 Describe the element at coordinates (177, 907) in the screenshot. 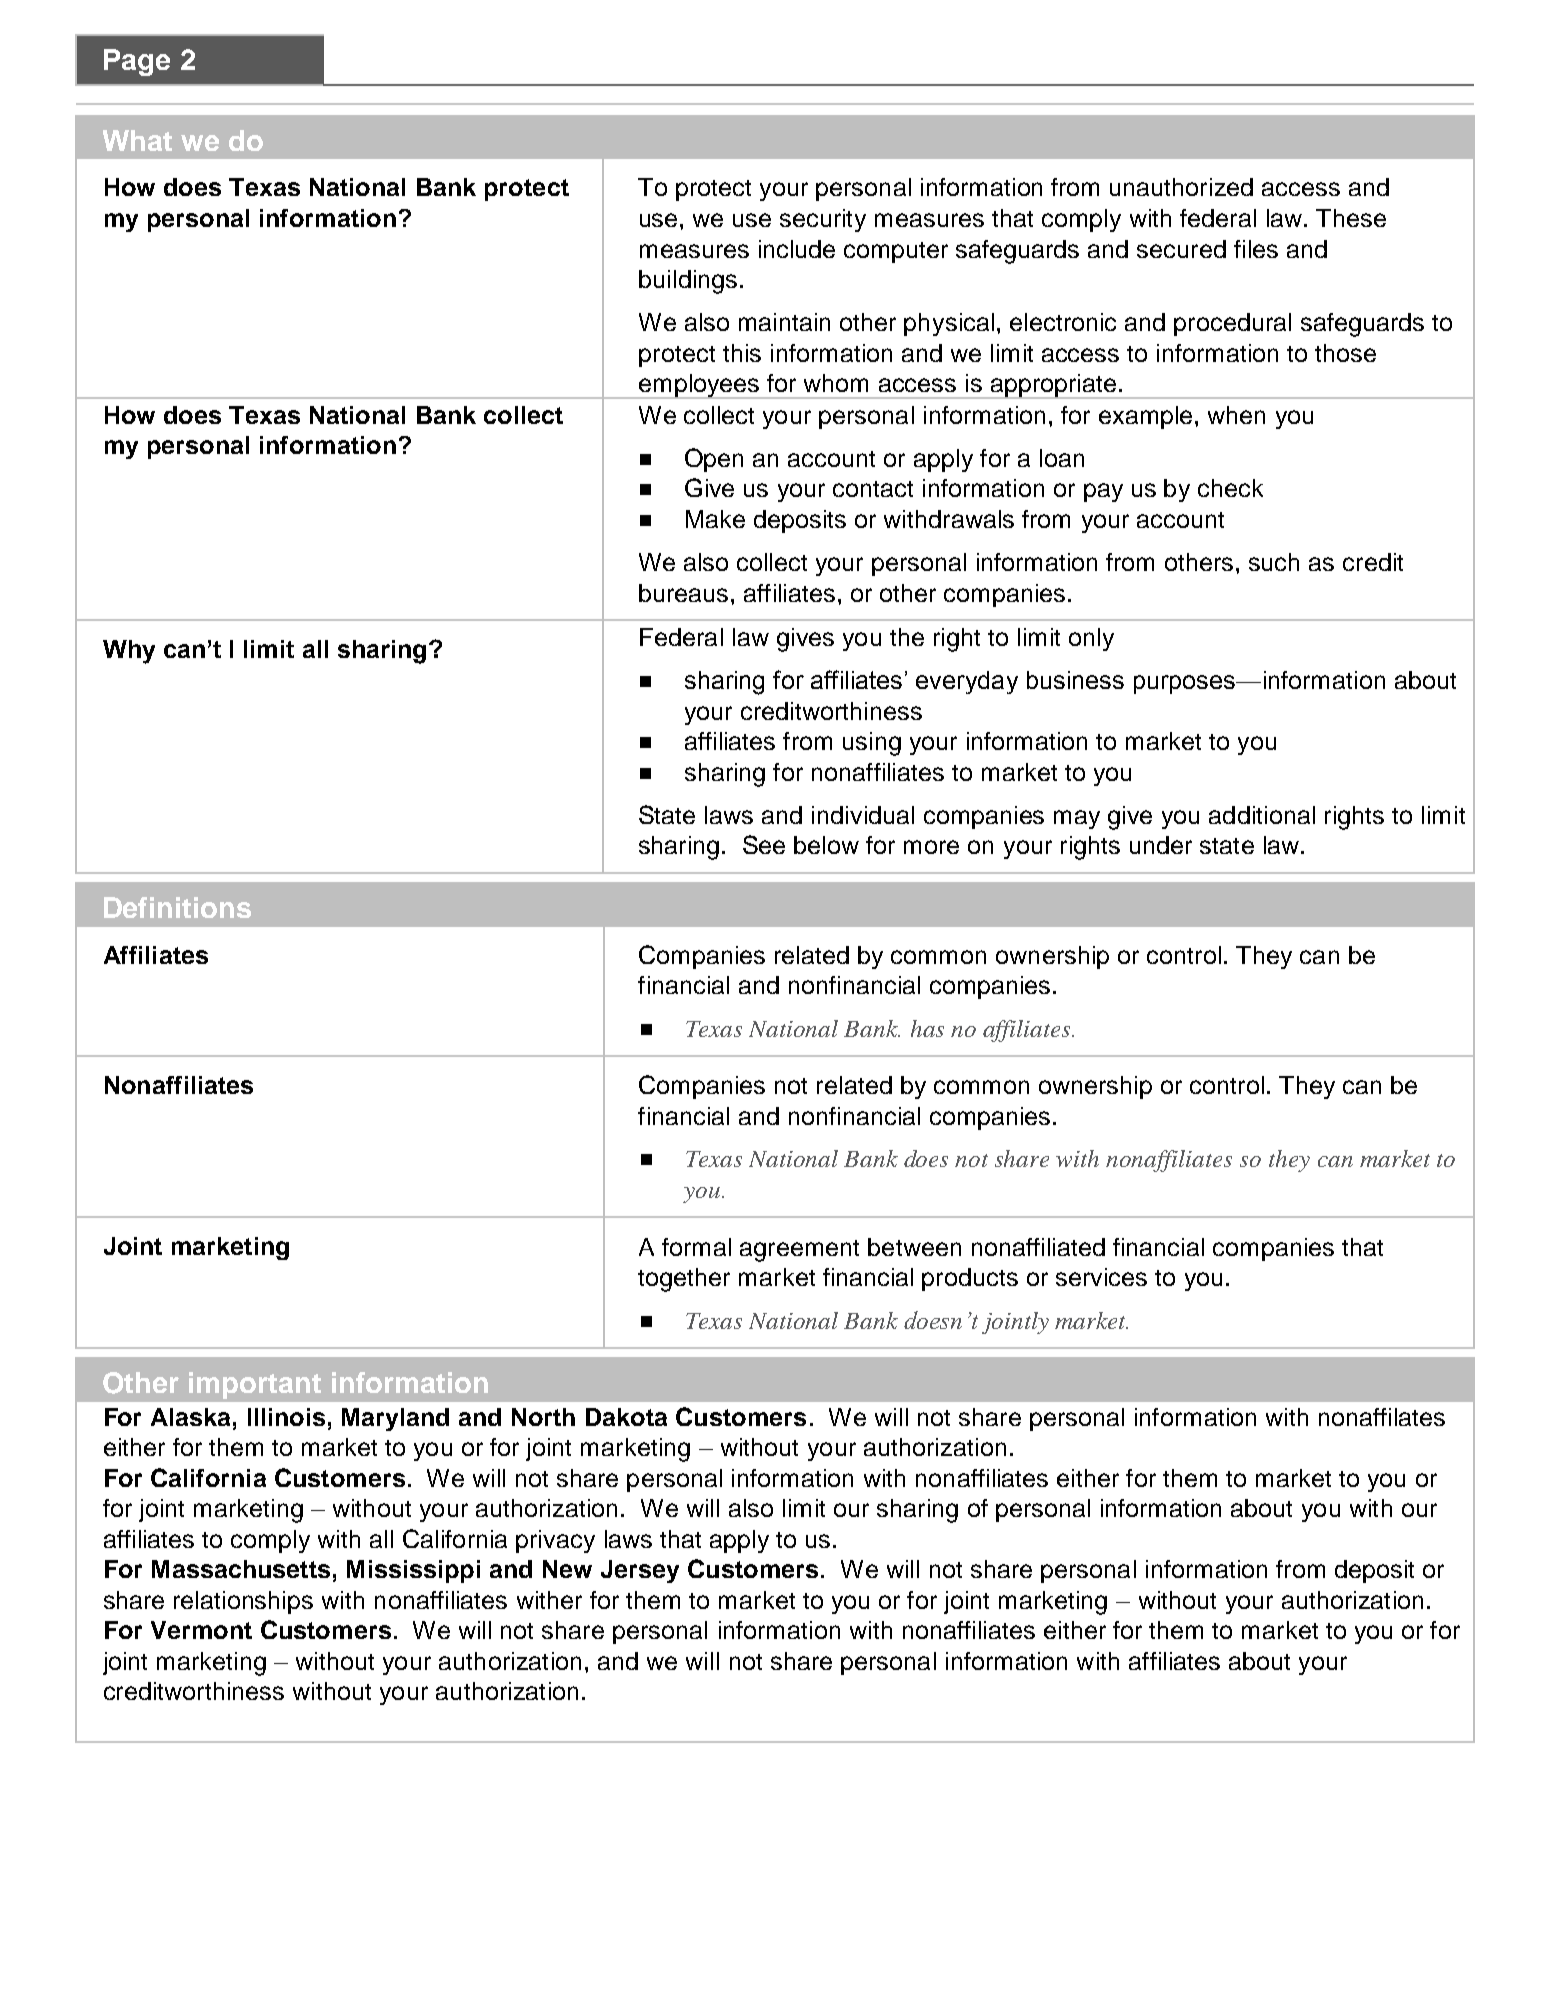

I see `Definitions` at that location.
